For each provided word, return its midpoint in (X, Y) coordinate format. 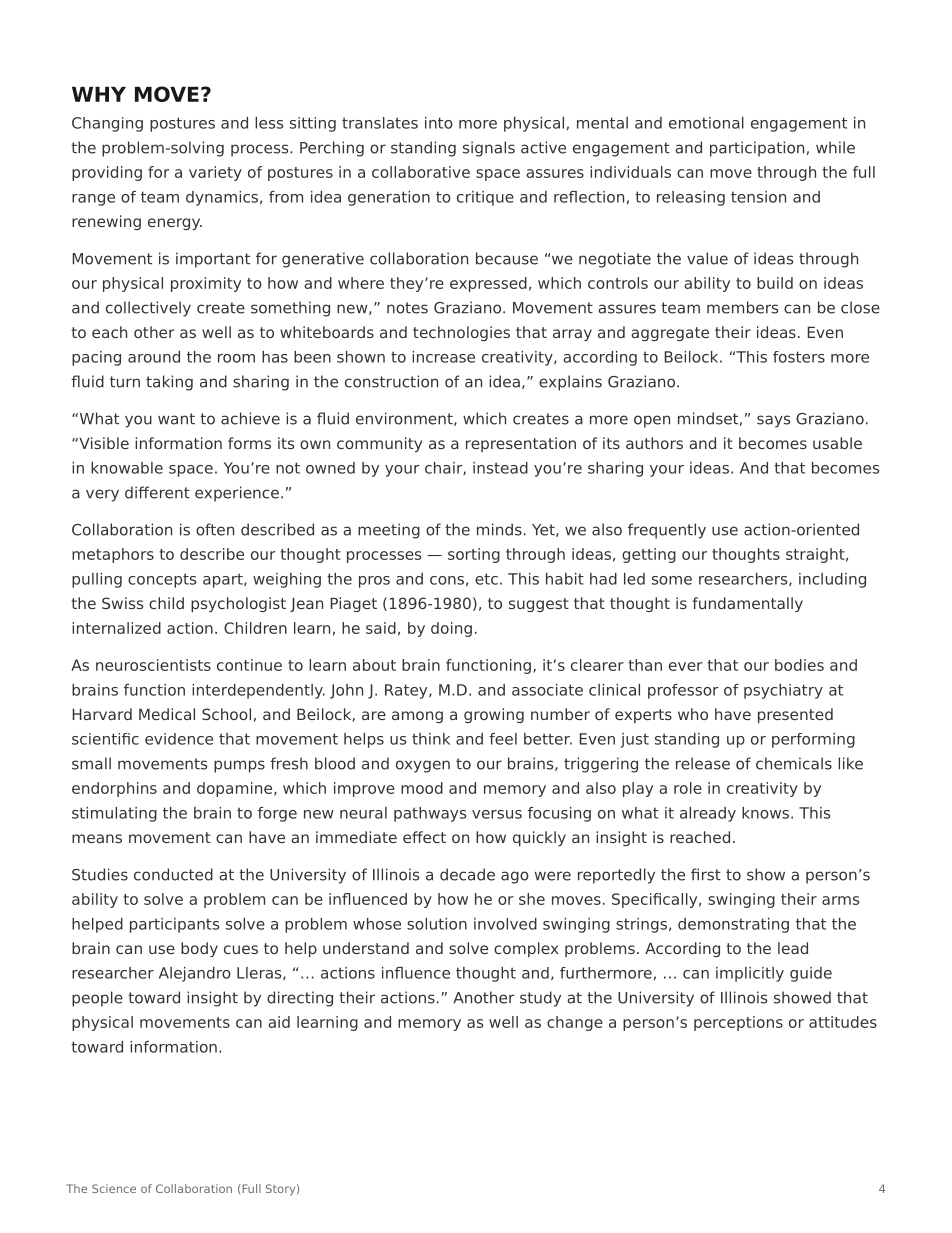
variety (215, 173)
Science (114, 1188)
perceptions (738, 1023)
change (575, 1023)
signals (489, 149)
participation (757, 149)
